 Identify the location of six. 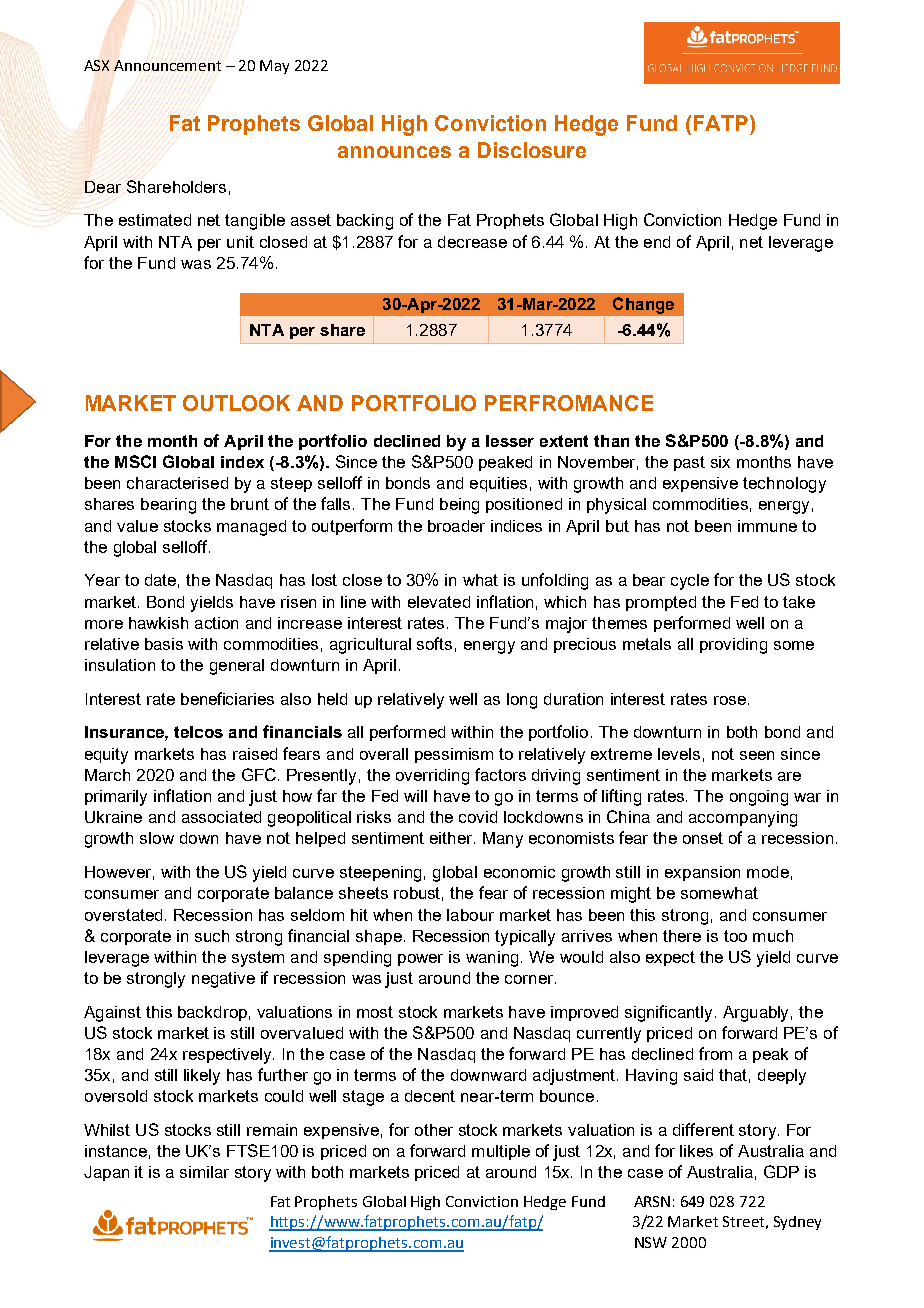
(720, 462).
